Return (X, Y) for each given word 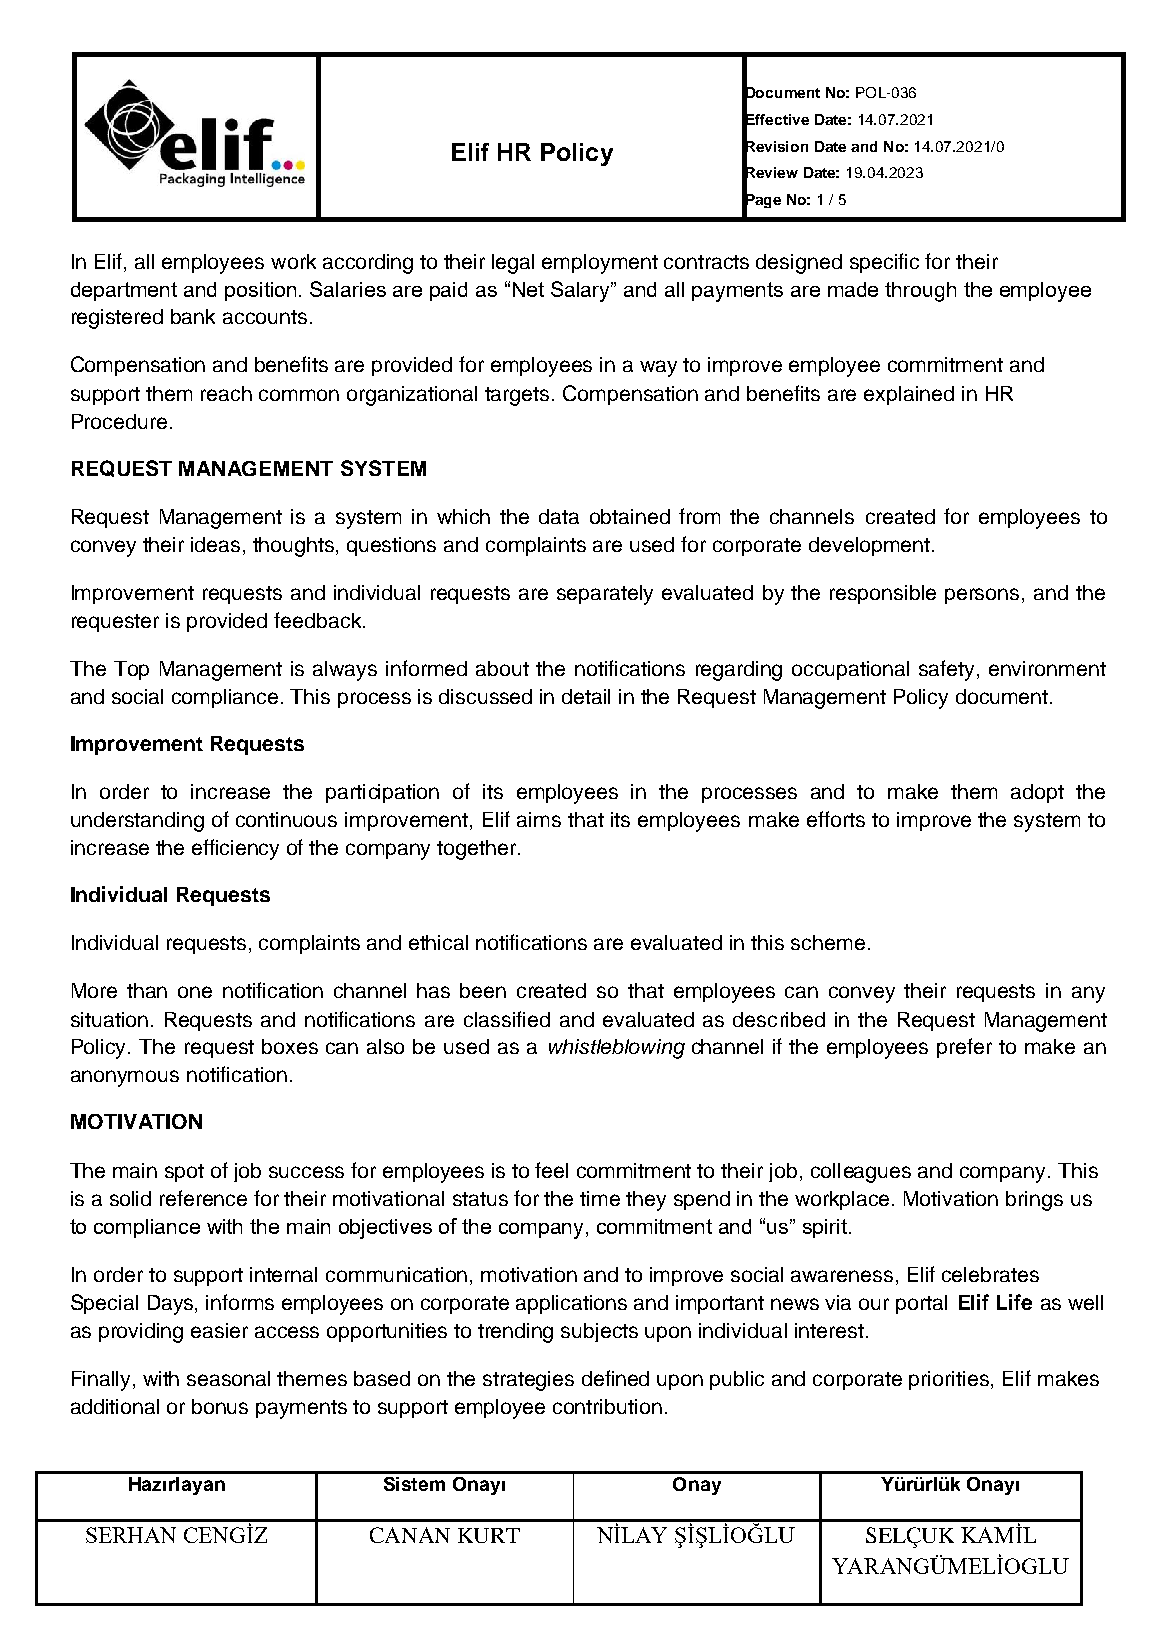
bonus (220, 1406)
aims (539, 819)
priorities (950, 1380)
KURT (489, 1535)
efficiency (235, 849)
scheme (828, 942)
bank (193, 316)
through (920, 292)
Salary (582, 291)
